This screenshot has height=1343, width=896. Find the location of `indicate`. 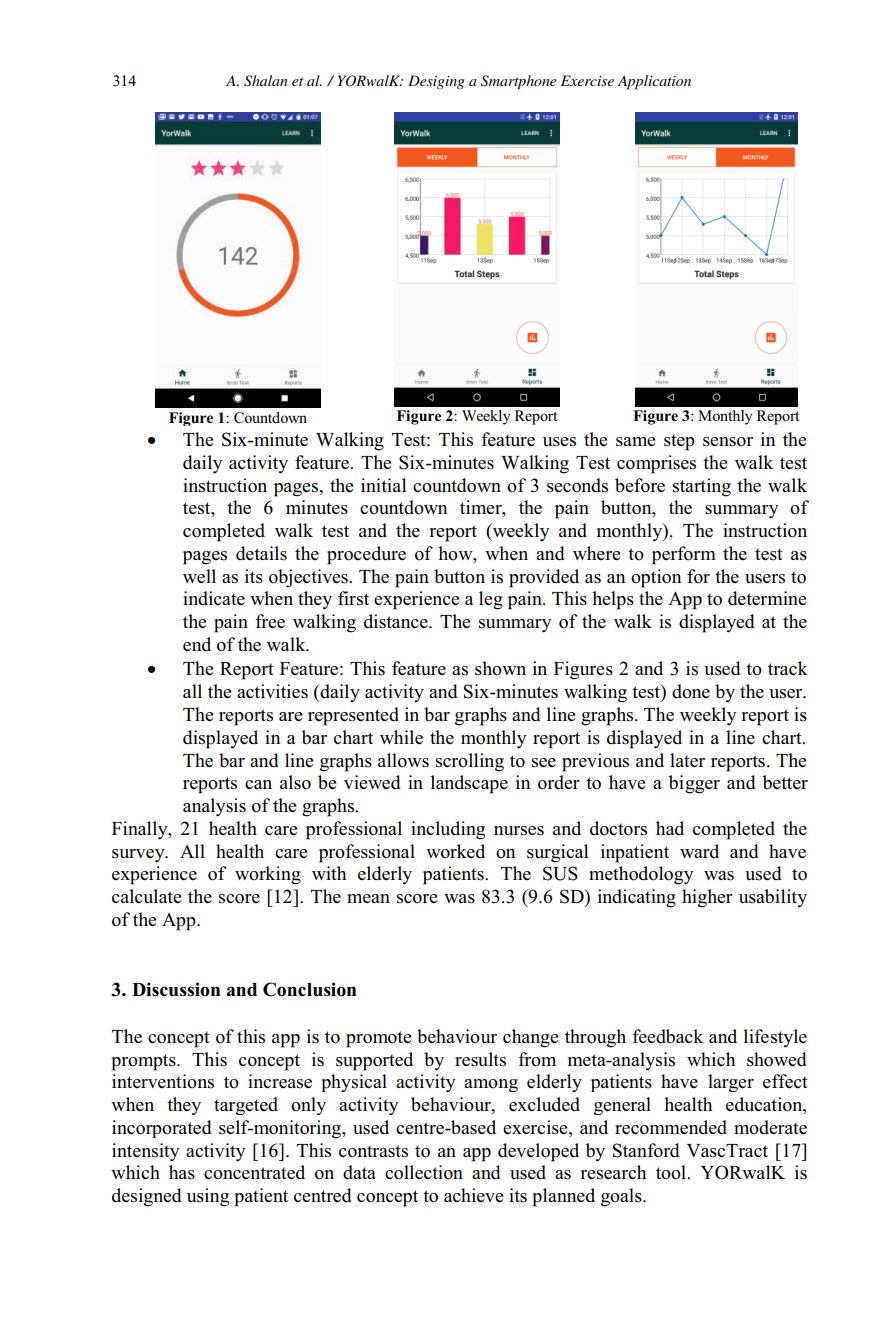

indicate is located at coordinates (214, 598).
